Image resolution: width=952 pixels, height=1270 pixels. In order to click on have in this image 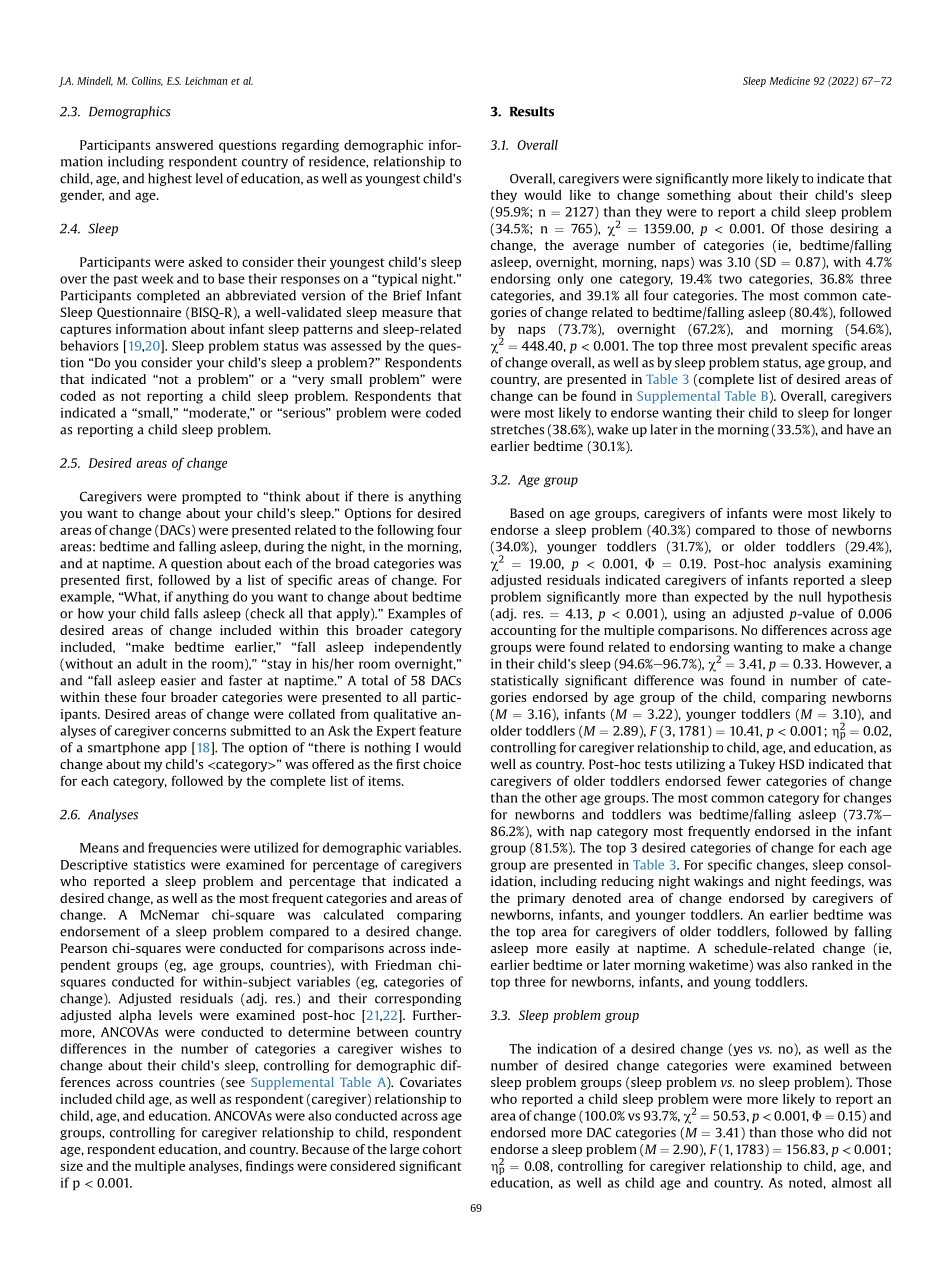, I will do `click(860, 429)`.
